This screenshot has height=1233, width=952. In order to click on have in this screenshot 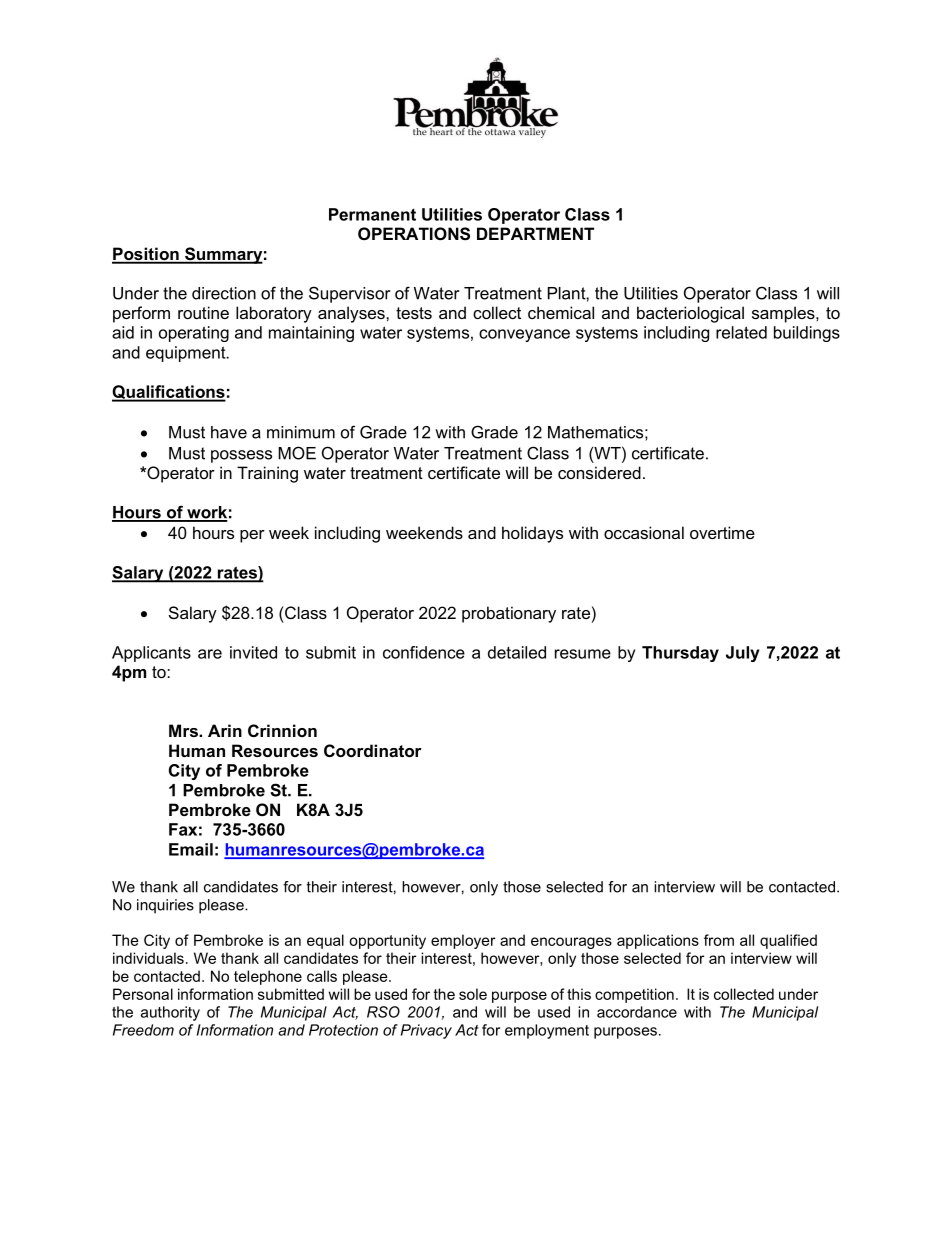, I will do `click(229, 432)`.
